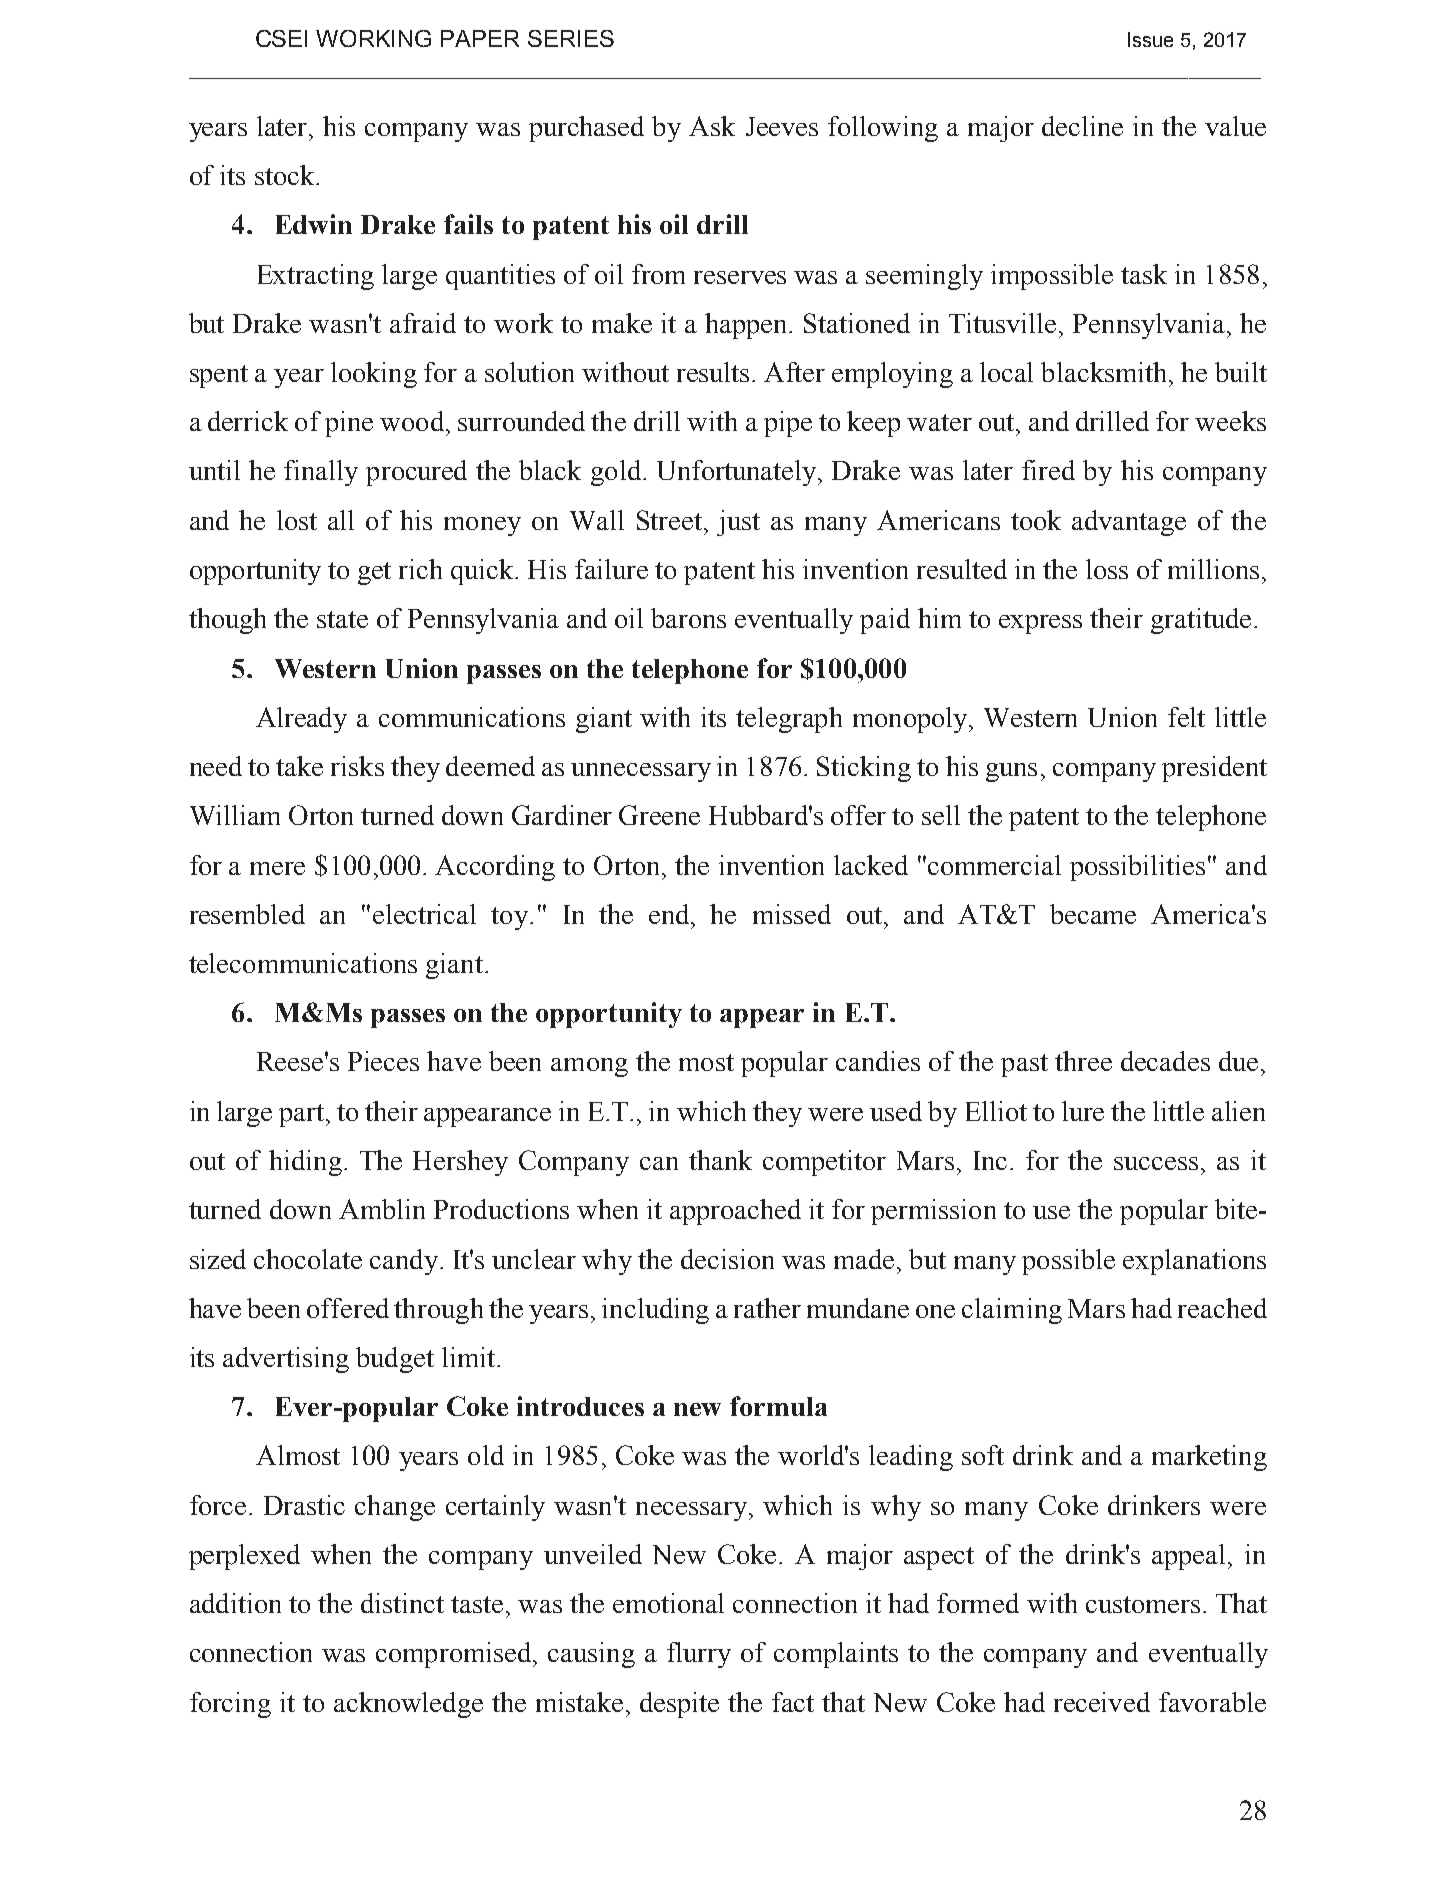 Image resolution: width=1456 pixels, height=1884 pixels. What do you see at coordinates (715, 372) in the screenshot?
I see `results` at bounding box center [715, 372].
